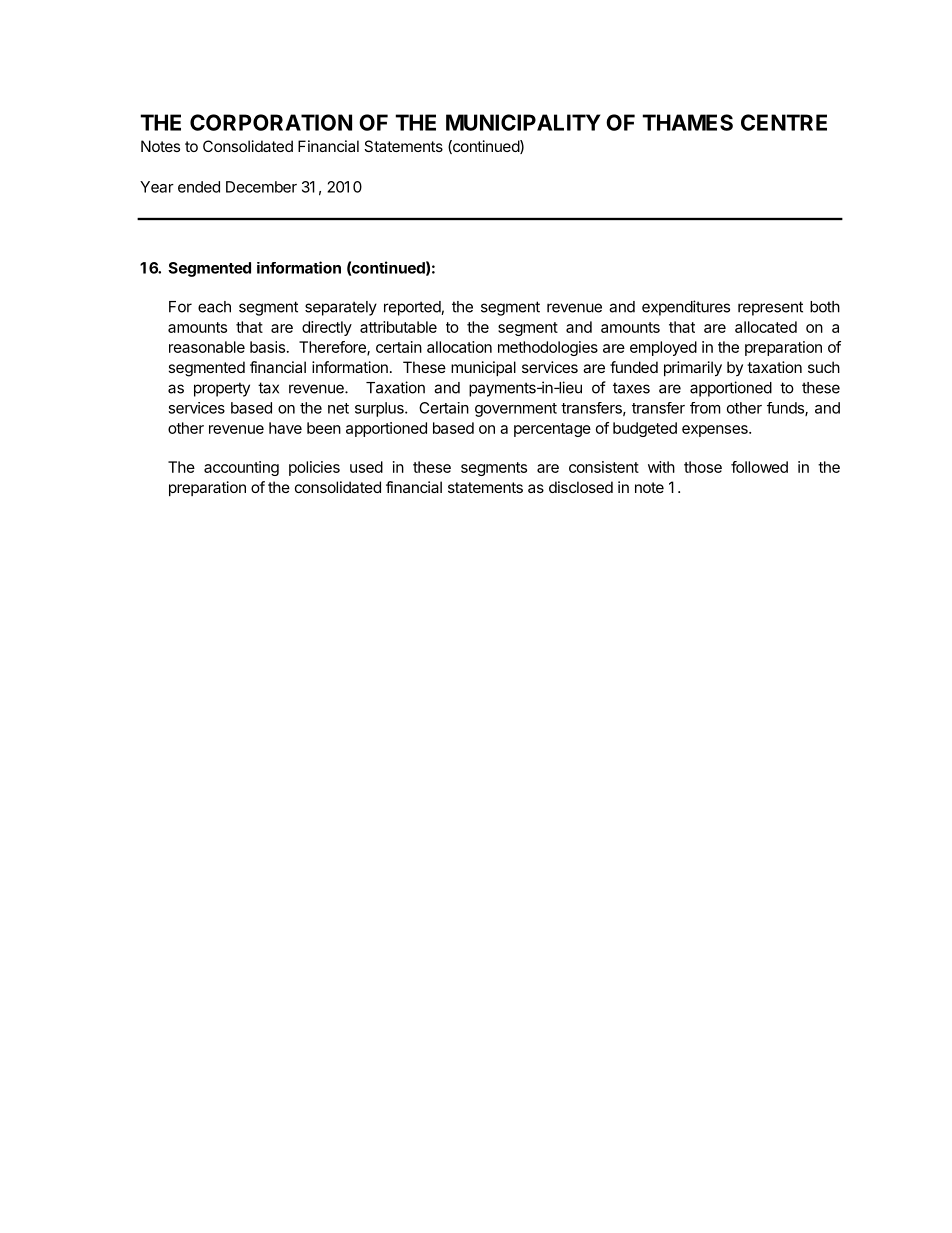 Image resolution: width=952 pixels, height=1233 pixels. Describe the element at coordinates (693, 369) in the document. I see `primarily` at that location.
